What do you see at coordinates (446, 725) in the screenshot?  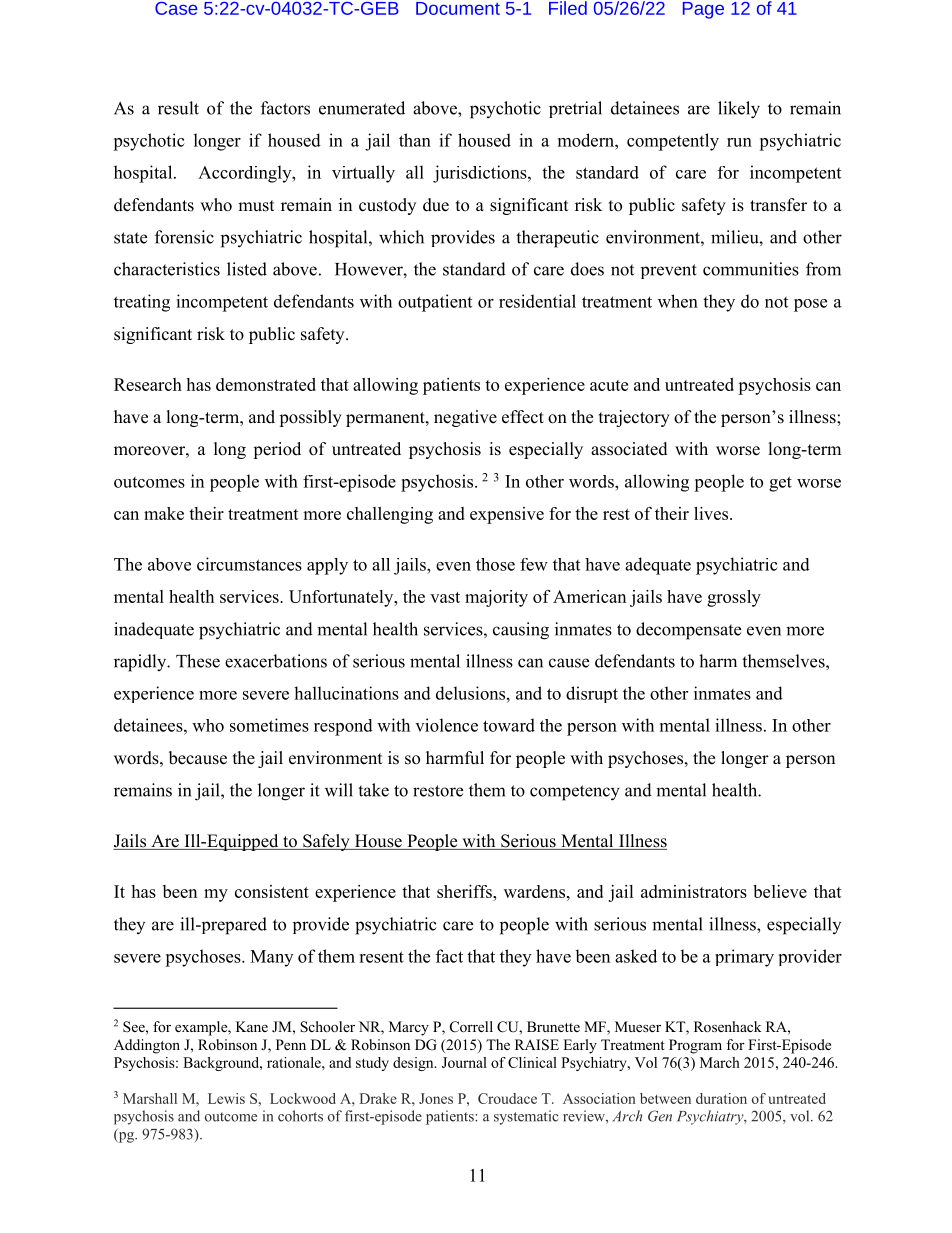 I see `violence` at bounding box center [446, 725].
